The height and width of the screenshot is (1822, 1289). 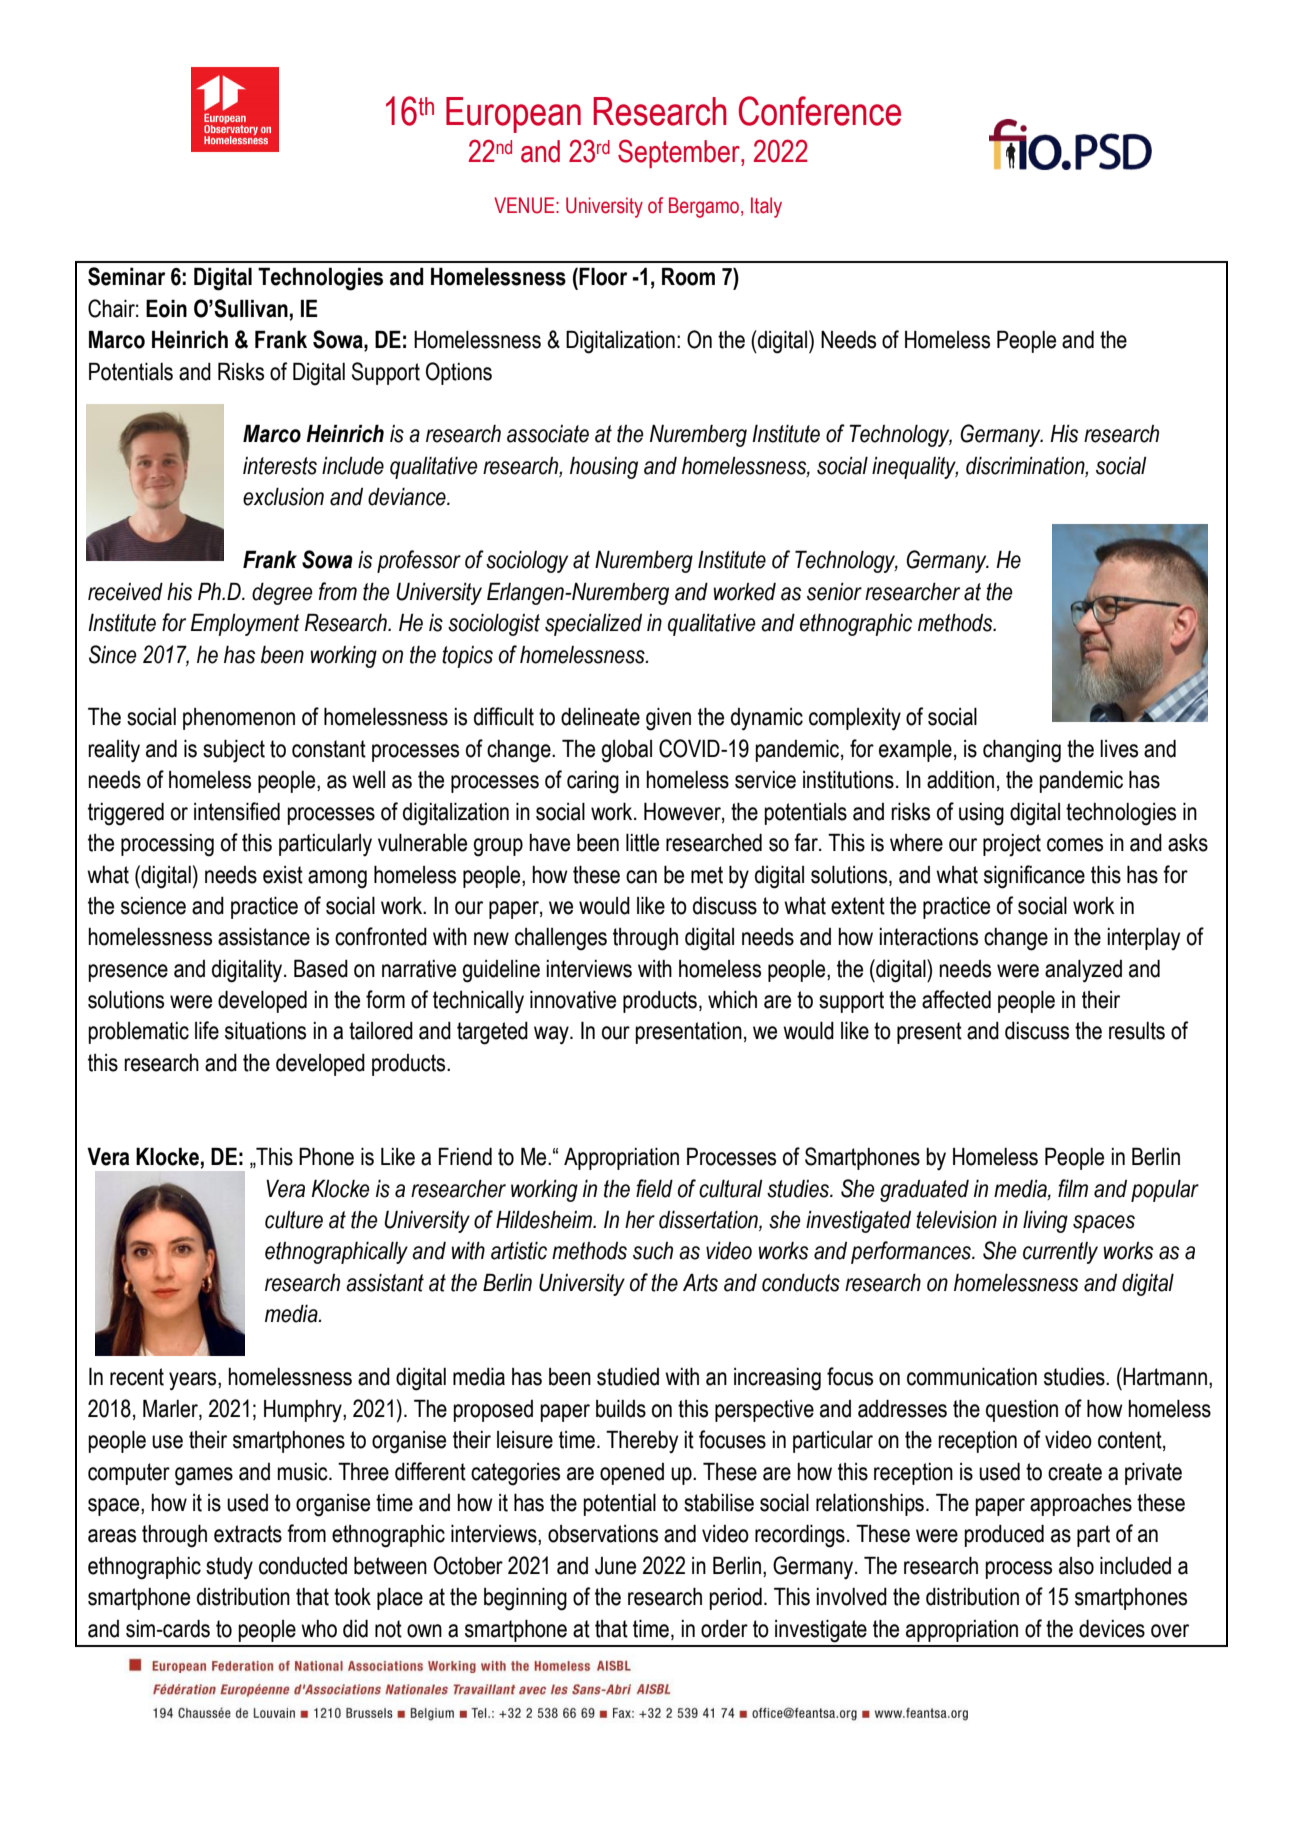 I want to click on June, so click(x=615, y=1566).
